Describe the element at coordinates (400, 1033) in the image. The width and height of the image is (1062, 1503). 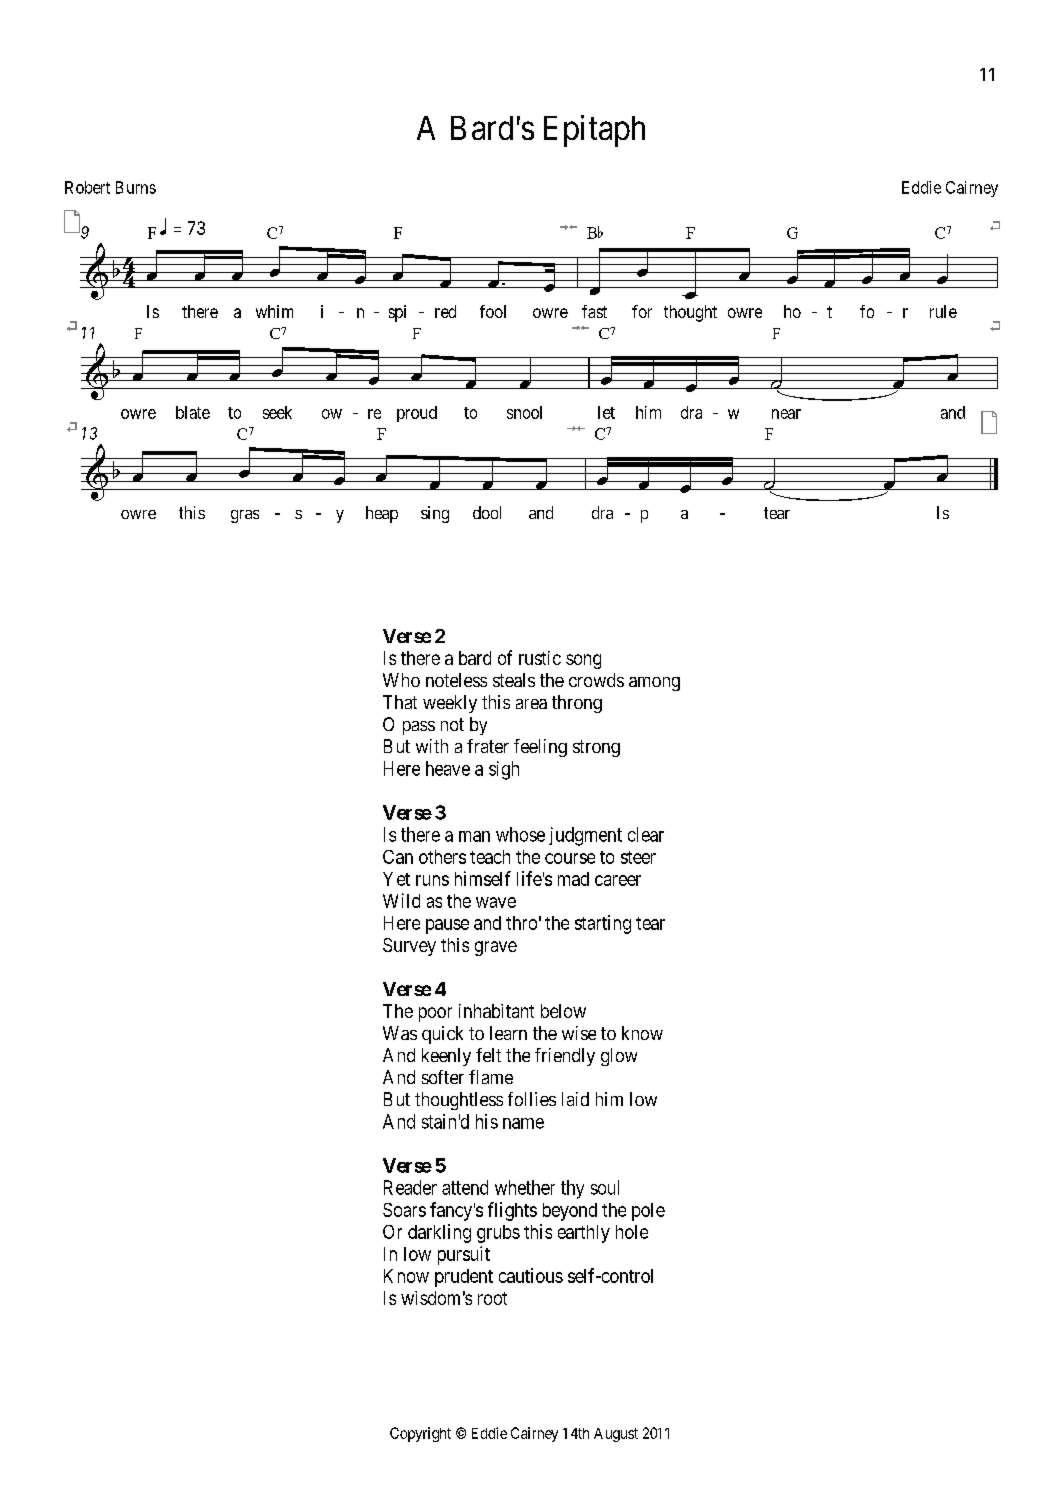
I see `Was` at that location.
